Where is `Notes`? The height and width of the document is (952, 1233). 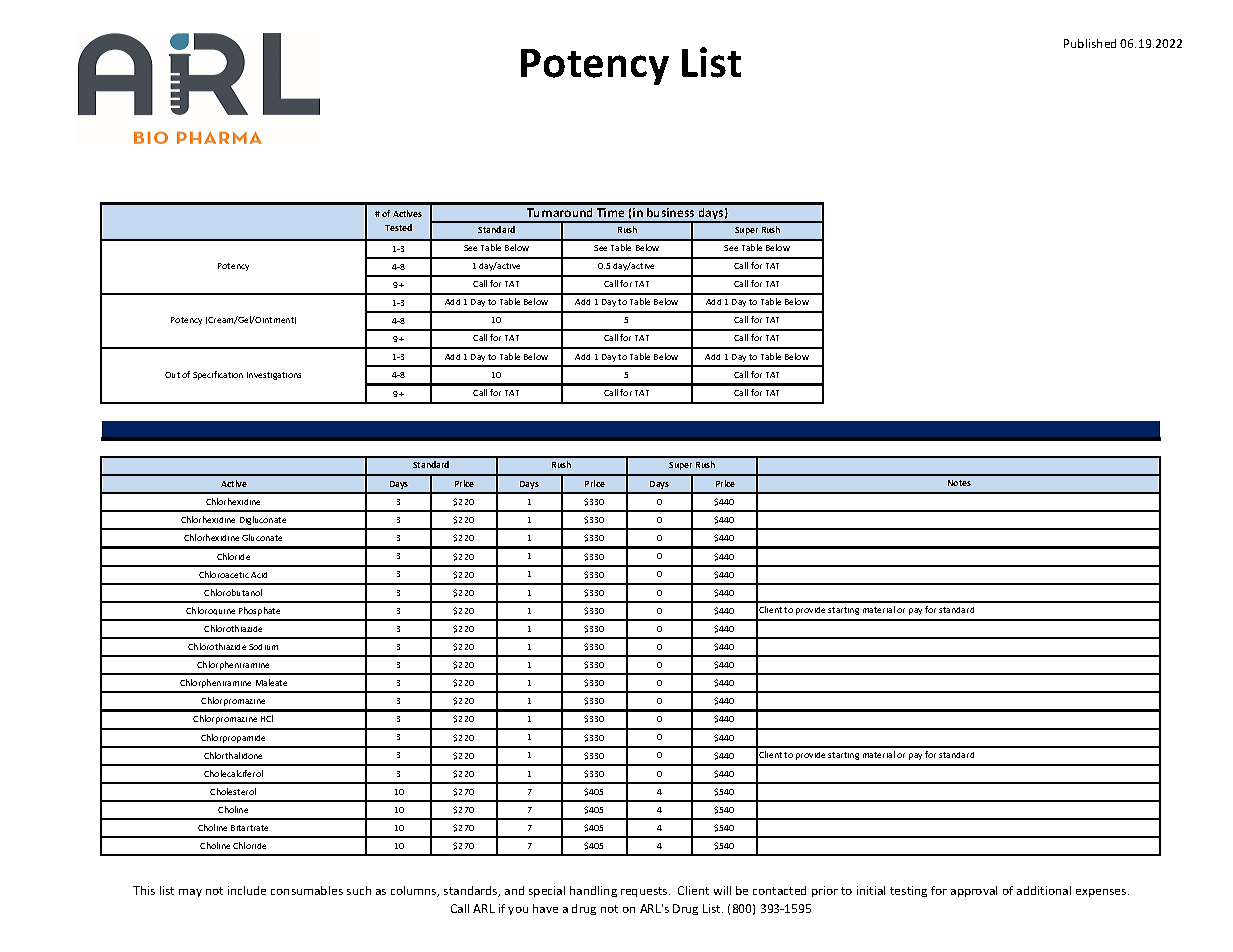 Notes is located at coordinates (959, 483).
